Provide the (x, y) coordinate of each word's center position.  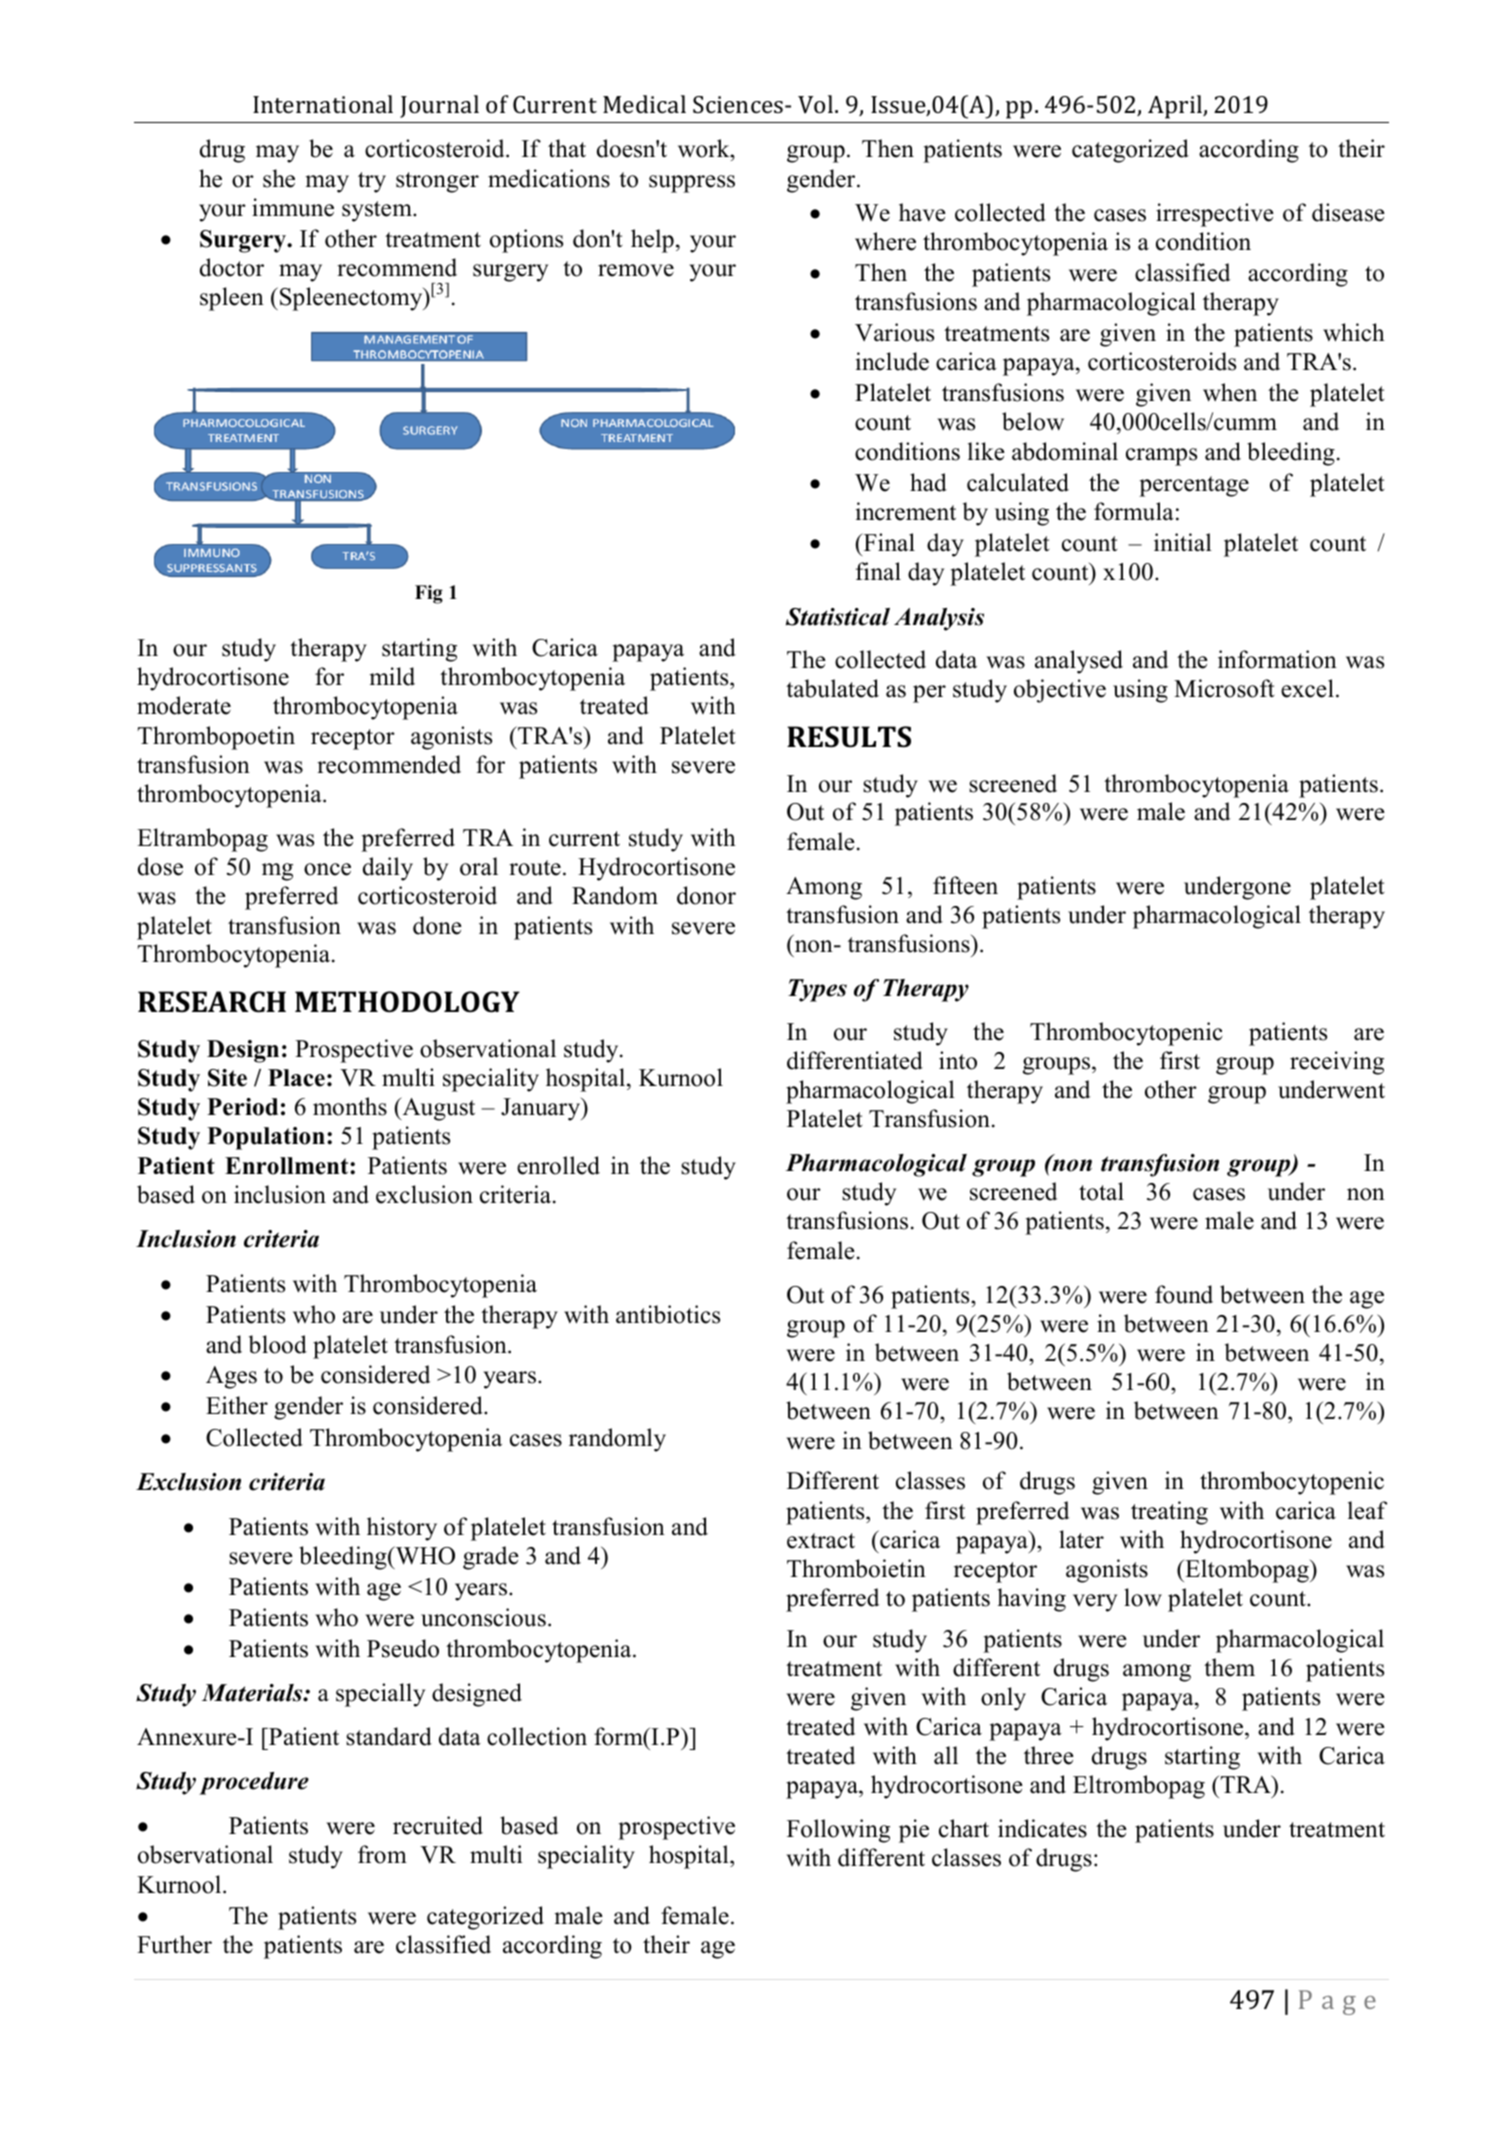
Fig (429, 594)
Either (237, 1405)
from (382, 1854)
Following (838, 1831)
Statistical (838, 617)
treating (1169, 1513)
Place (296, 1078)
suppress (692, 184)
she (279, 178)
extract (821, 1541)
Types (817, 990)
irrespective (1215, 215)
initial (1183, 542)
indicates (1042, 1828)
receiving (1337, 1063)
